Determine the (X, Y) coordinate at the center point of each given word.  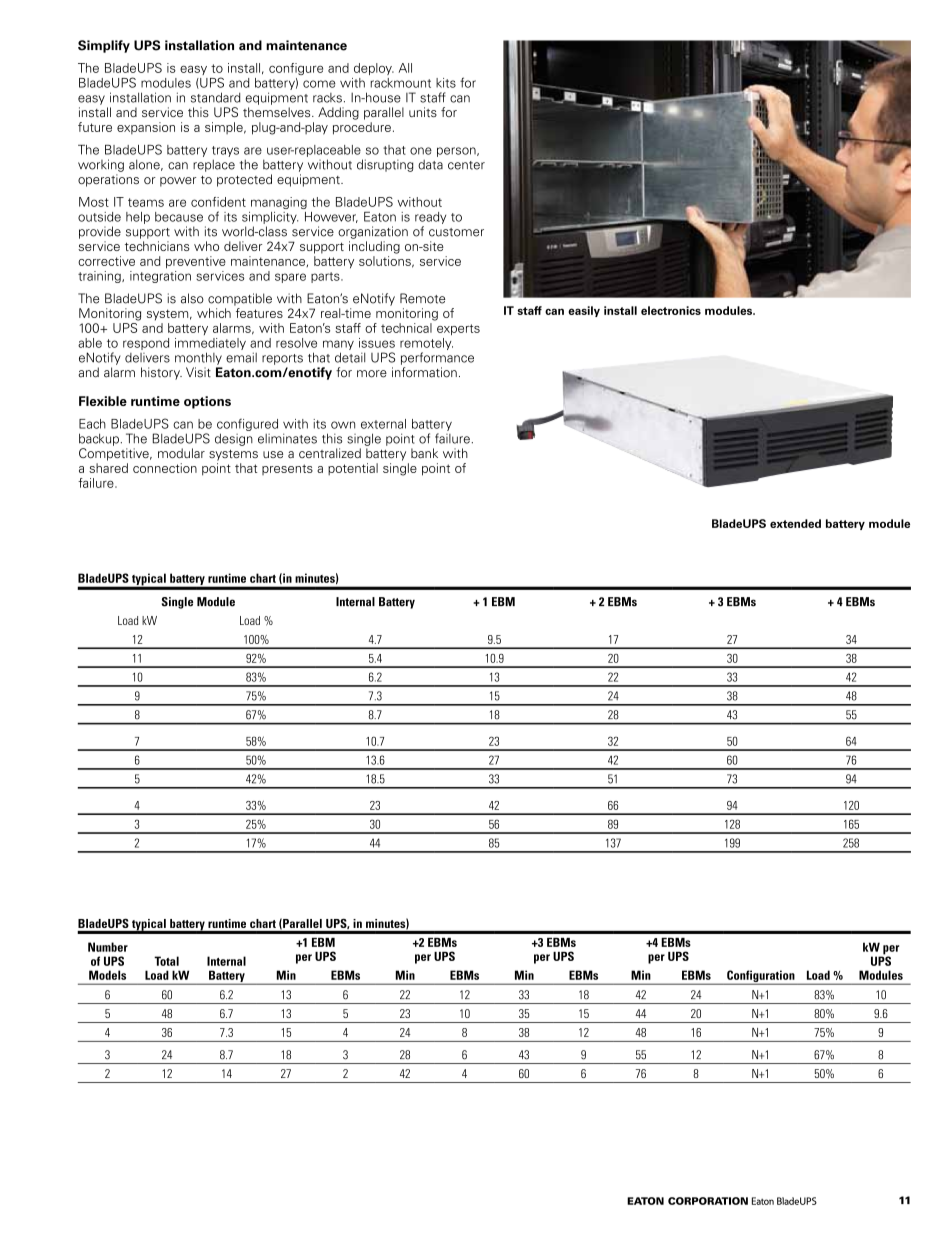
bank (424, 453)
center (466, 165)
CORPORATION (708, 1201)
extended (795, 523)
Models (107, 975)
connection (165, 468)
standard (216, 97)
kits (446, 83)
